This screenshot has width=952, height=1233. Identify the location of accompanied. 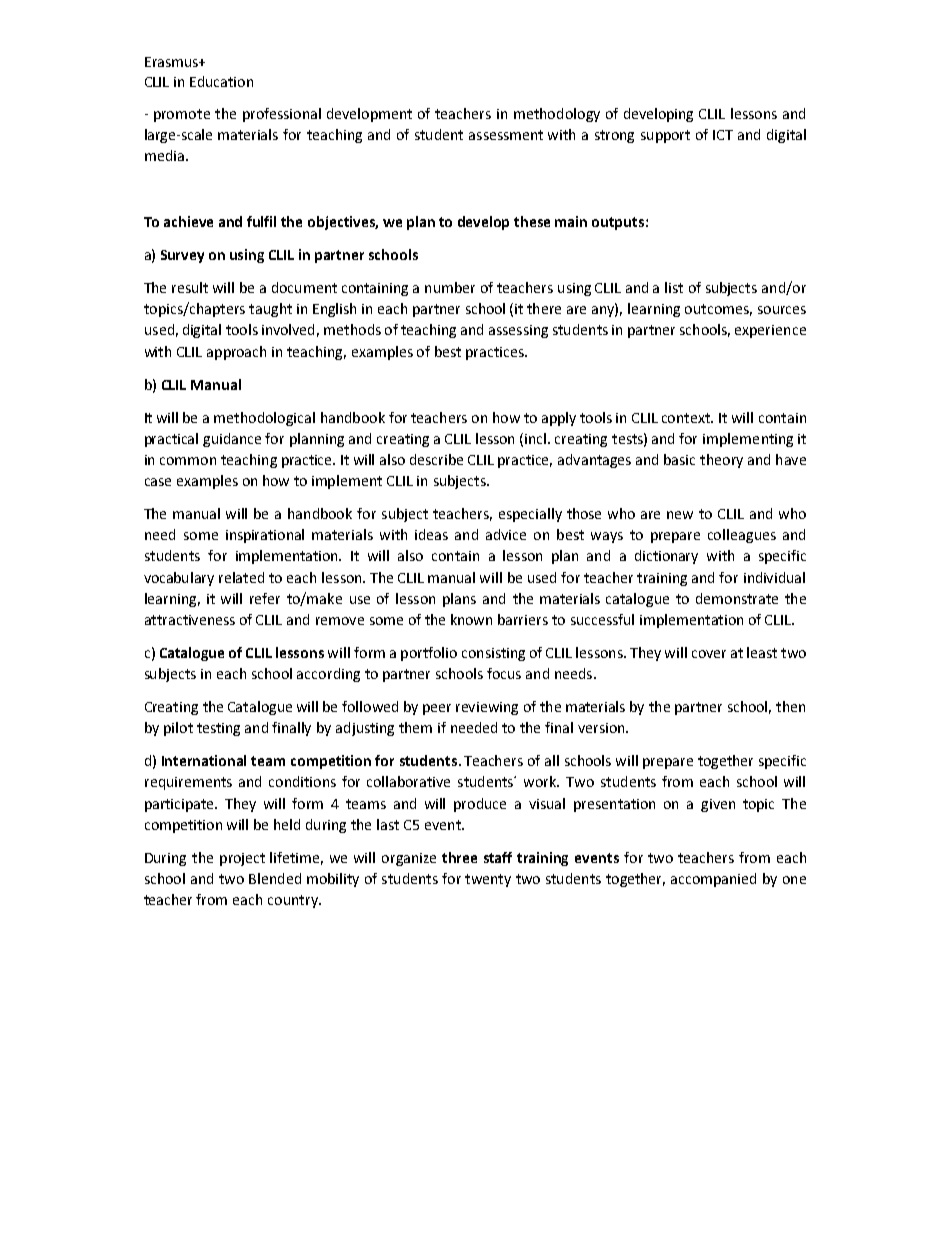
(713, 880).
